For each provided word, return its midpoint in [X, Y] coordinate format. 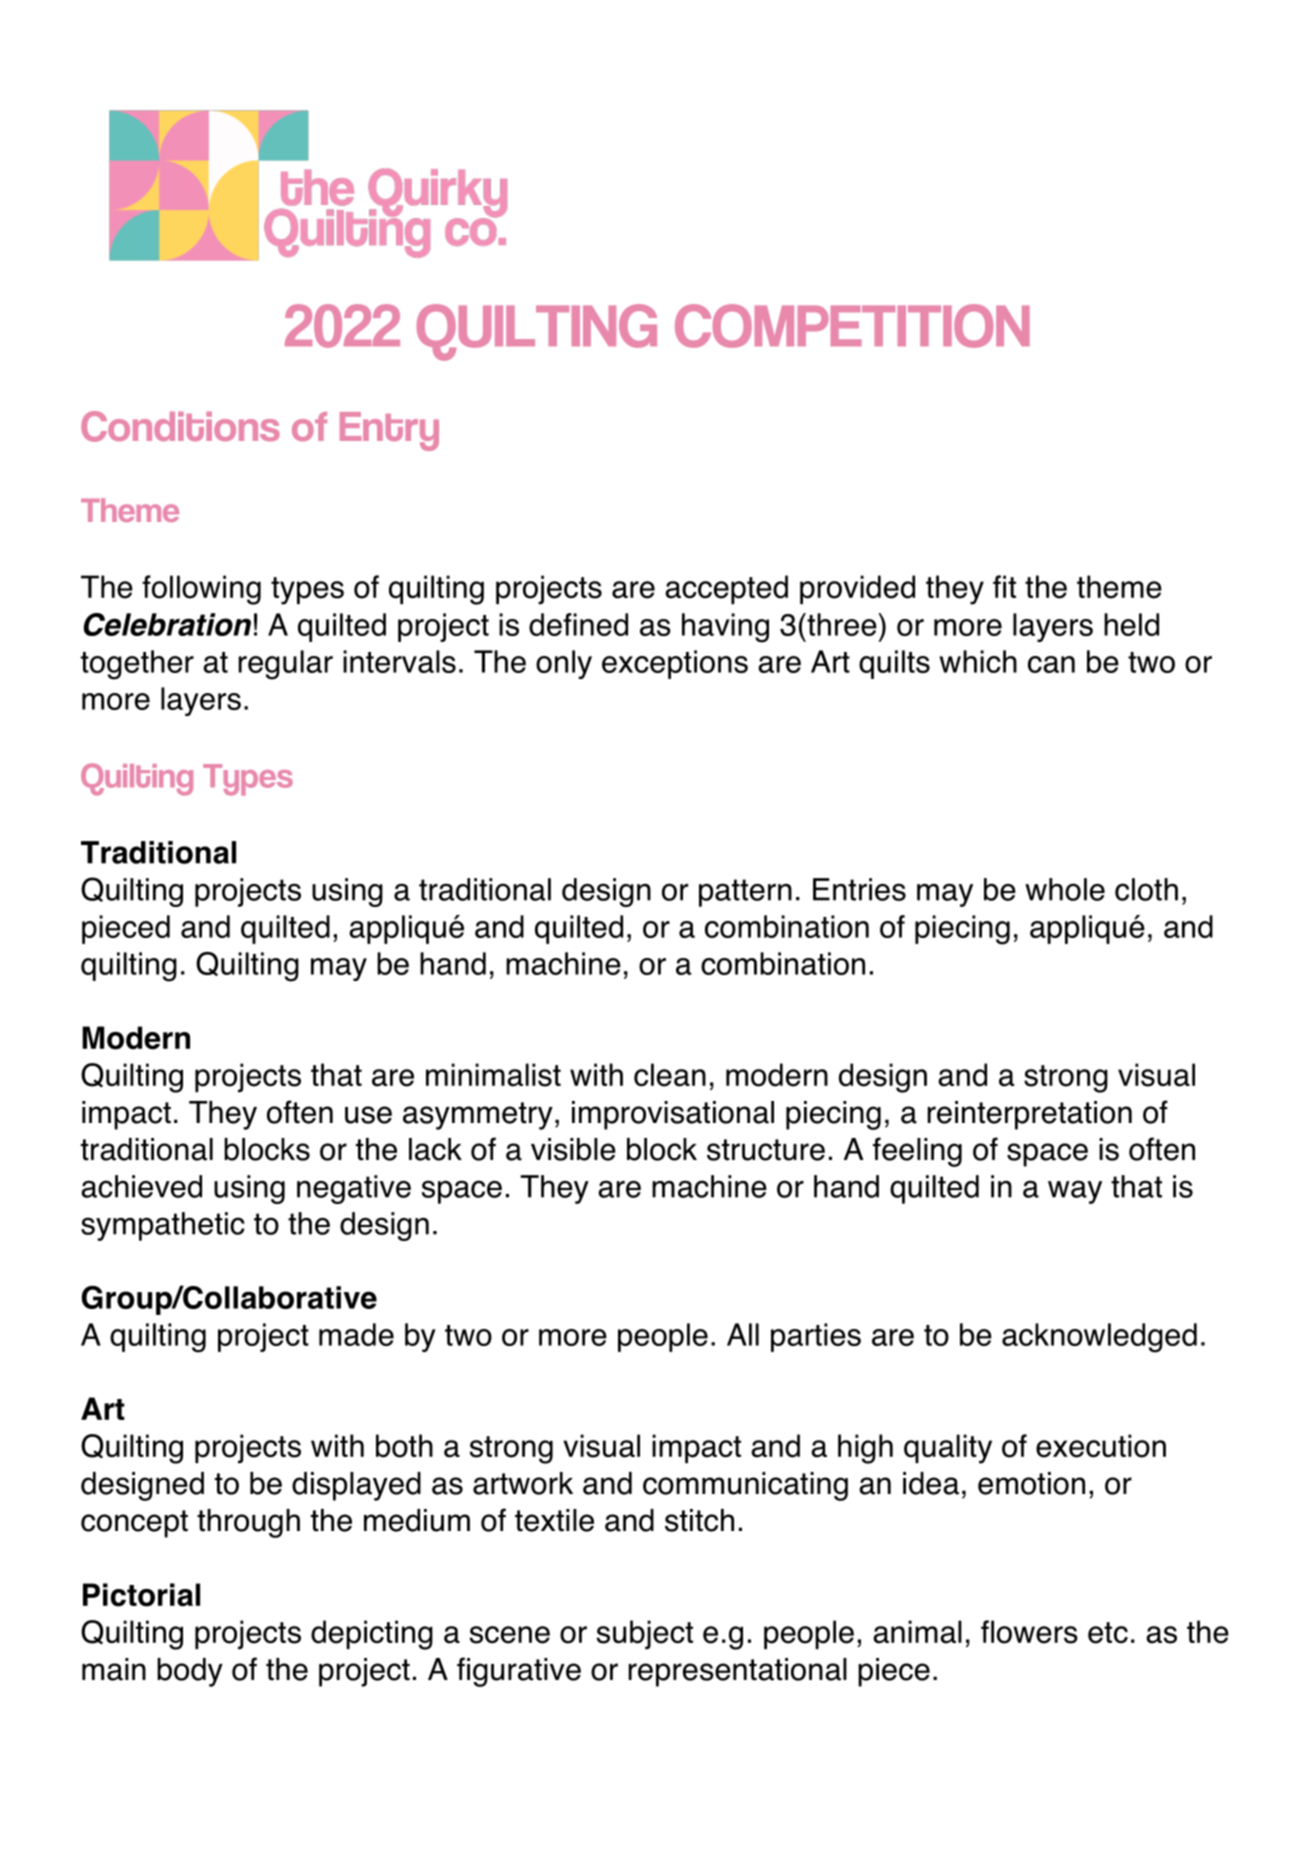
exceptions [675, 664]
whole [1065, 889]
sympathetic [163, 1226]
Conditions [180, 426]
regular [286, 665]
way [1075, 1192]
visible [573, 1149]
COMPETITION [852, 326]
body [190, 1672]
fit [1004, 586]
